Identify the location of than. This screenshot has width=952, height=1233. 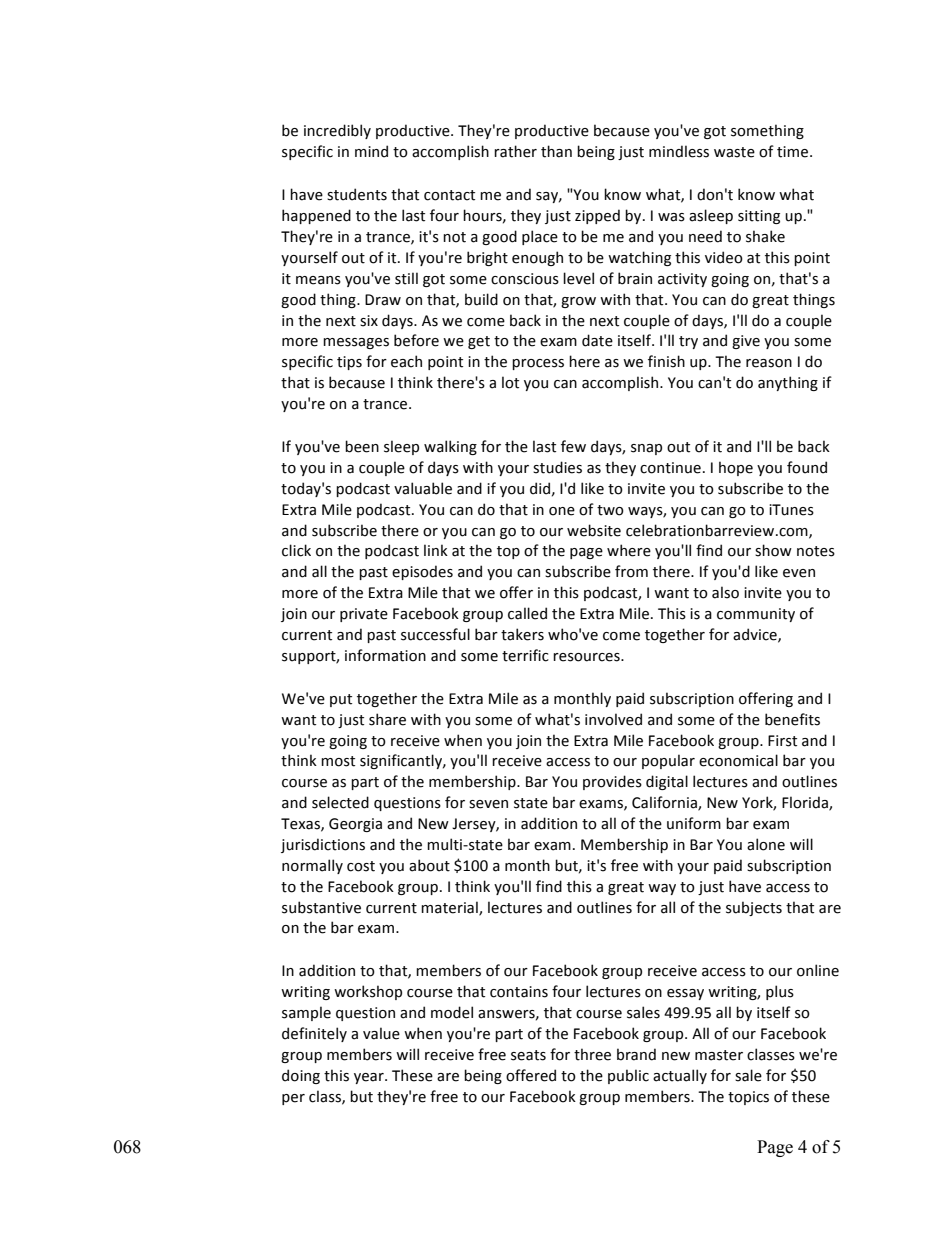
(556, 151).
